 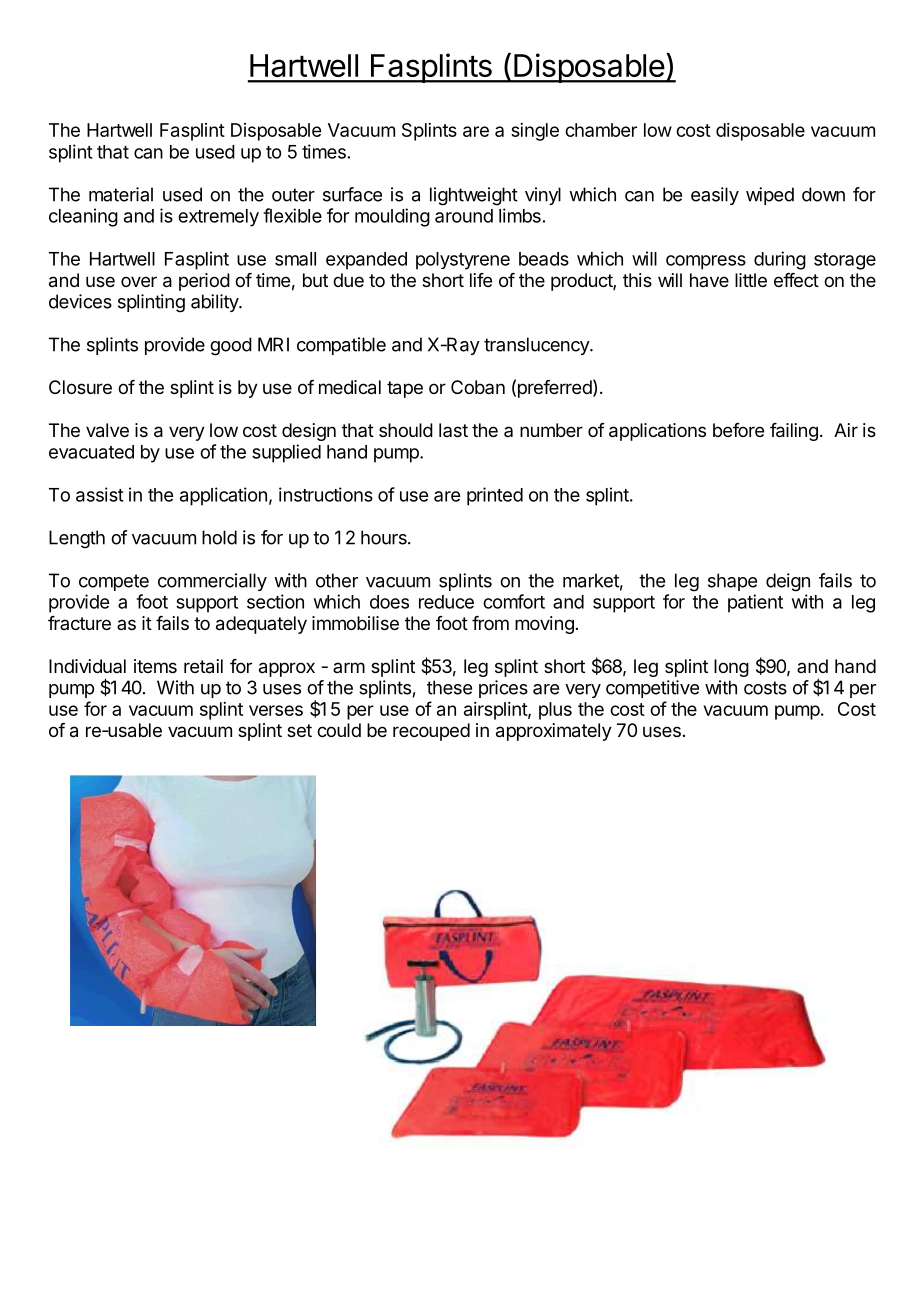 What do you see at coordinates (481, 280) in the screenshot?
I see `life` at bounding box center [481, 280].
